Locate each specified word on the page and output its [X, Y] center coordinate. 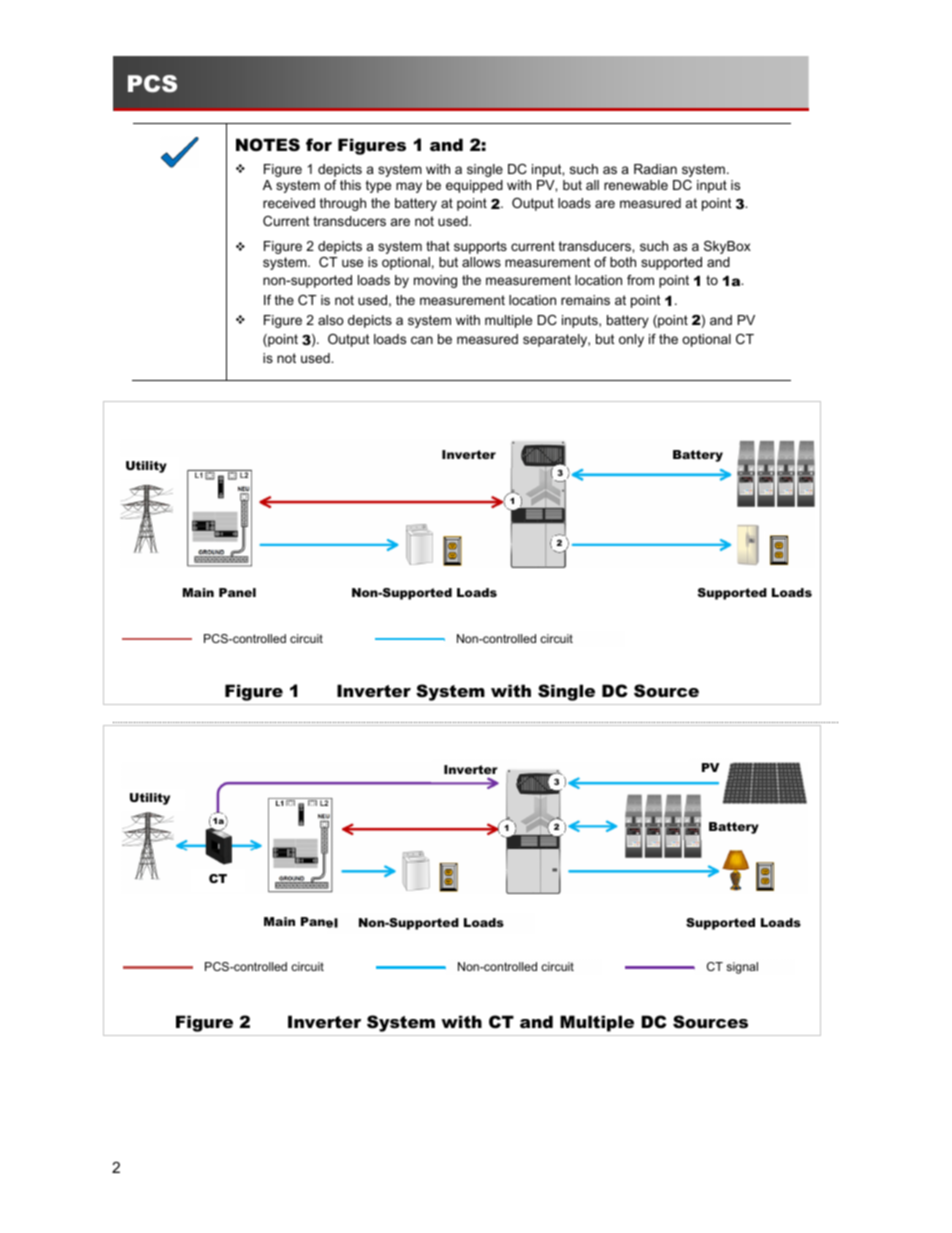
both [623, 262]
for [319, 144]
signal [742, 968]
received [289, 203]
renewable [636, 185]
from [640, 280]
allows [481, 262]
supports [480, 247]
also [331, 320]
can [422, 340]
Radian [655, 169]
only [631, 340]
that [438, 246]
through [343, 204]
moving [435, 281]
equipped [474, 186]
